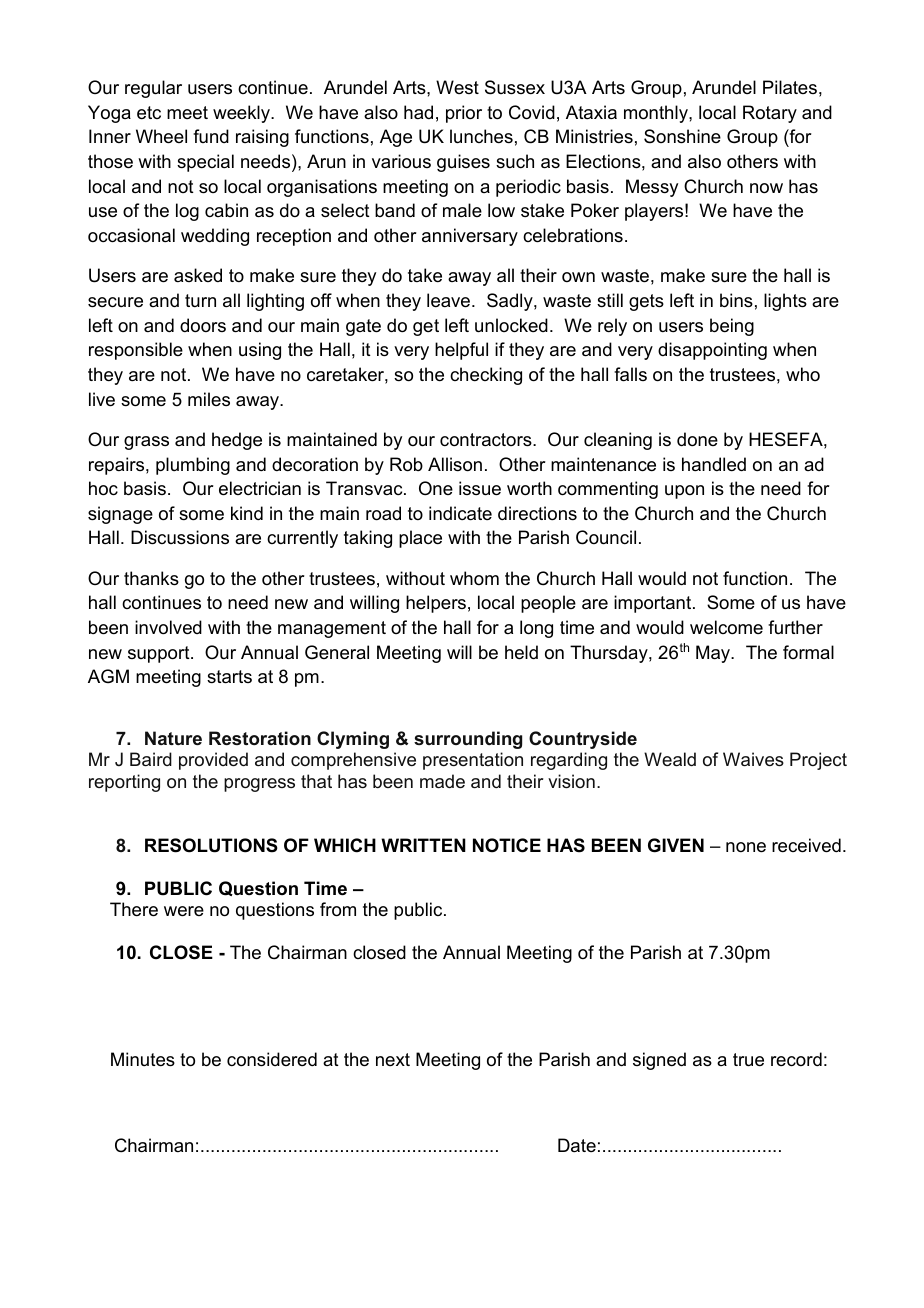  What do you see at coordinates (143, 1059) in the page?
I see `Minutes` at bounding box center [143, 1059].
